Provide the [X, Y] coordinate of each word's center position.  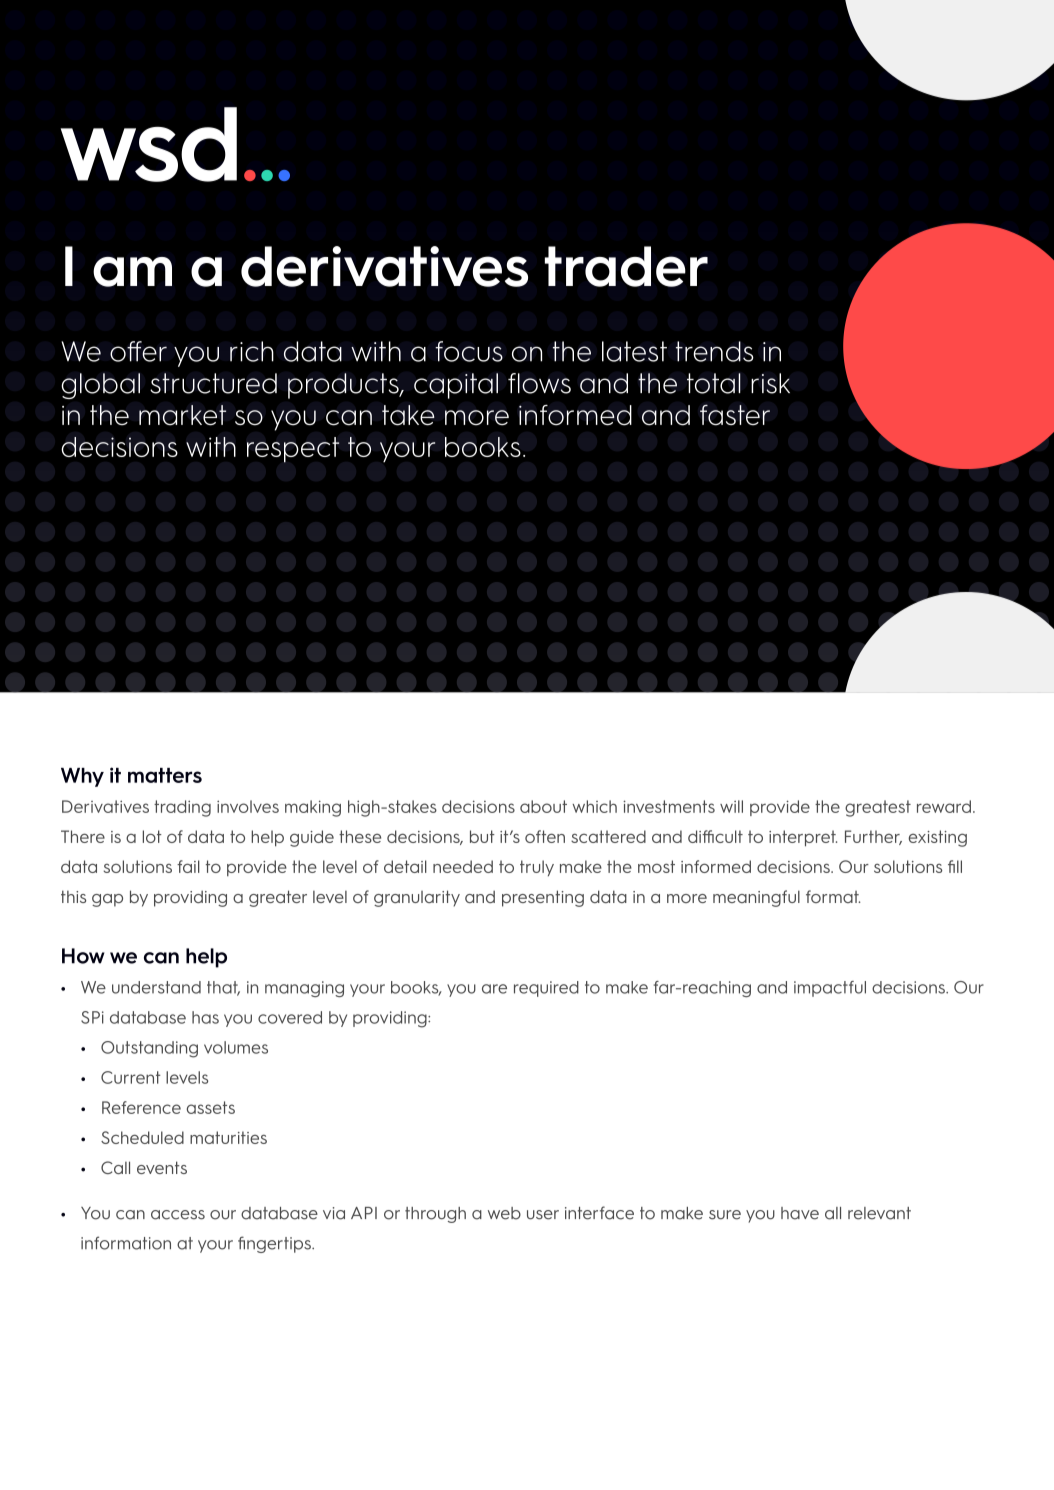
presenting [543, 898]
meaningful [756, 898]
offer [138, 351]
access [178, 1215]
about [543, 806]
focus [469, 351]
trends [715, 351]
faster [735, 415]
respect [293, 450]
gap [107, 900]
